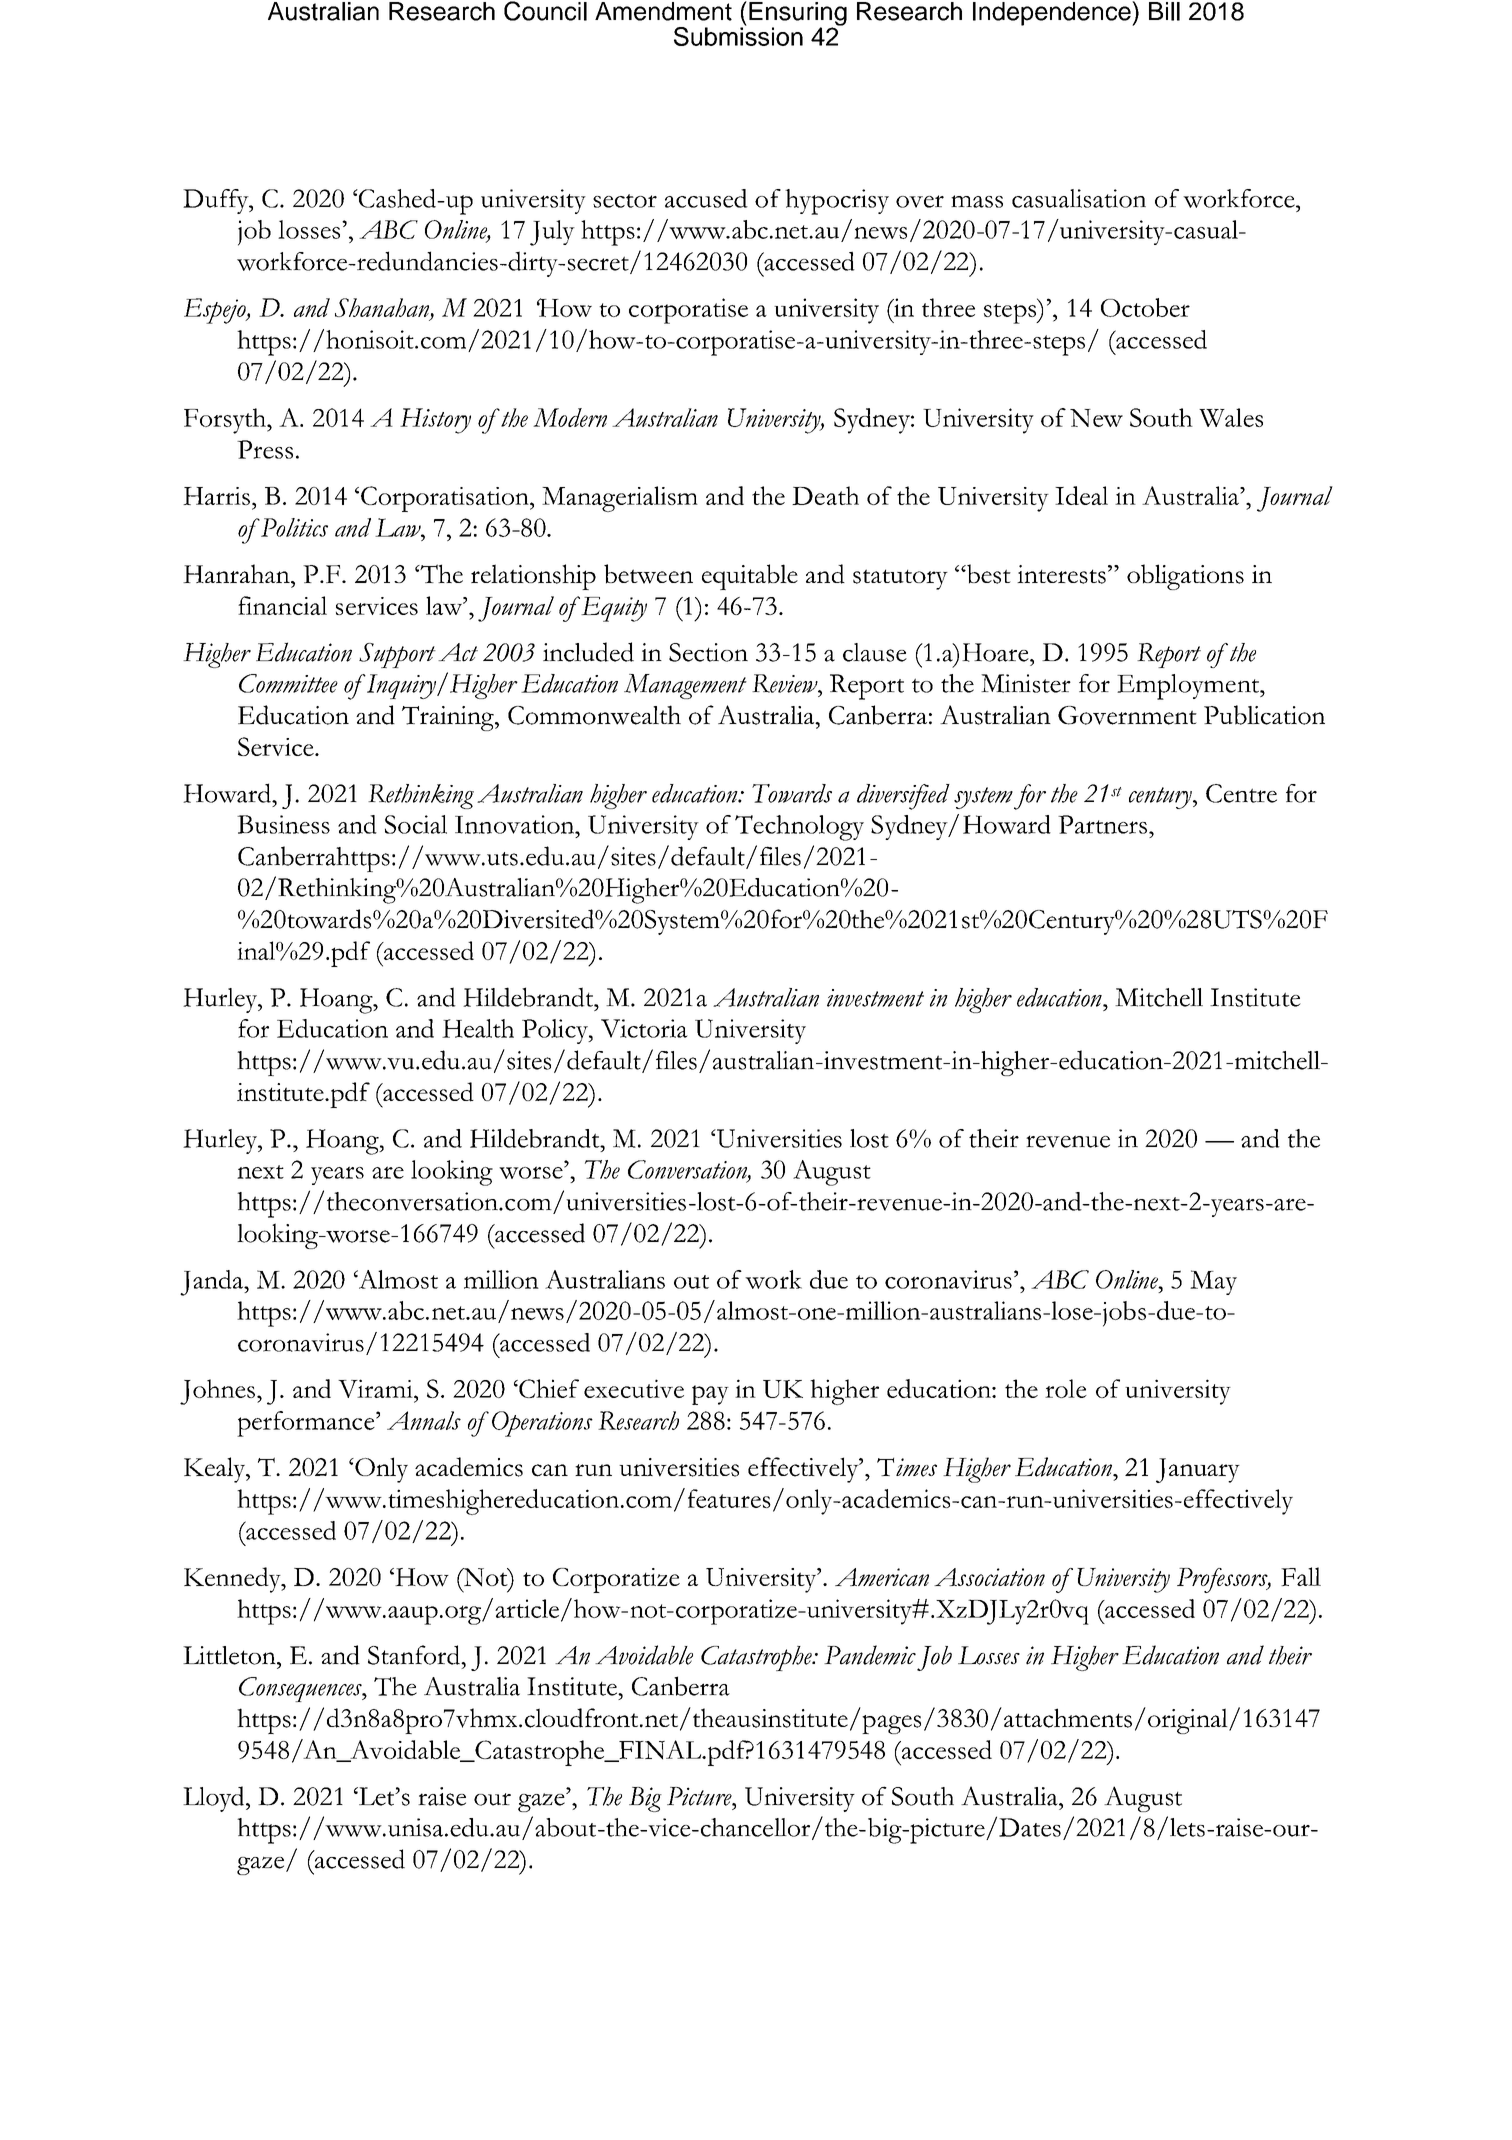  What do you see at coordinates (1213, 1282) in the document?
I see `May` at bounding box center [1213, 1282].
